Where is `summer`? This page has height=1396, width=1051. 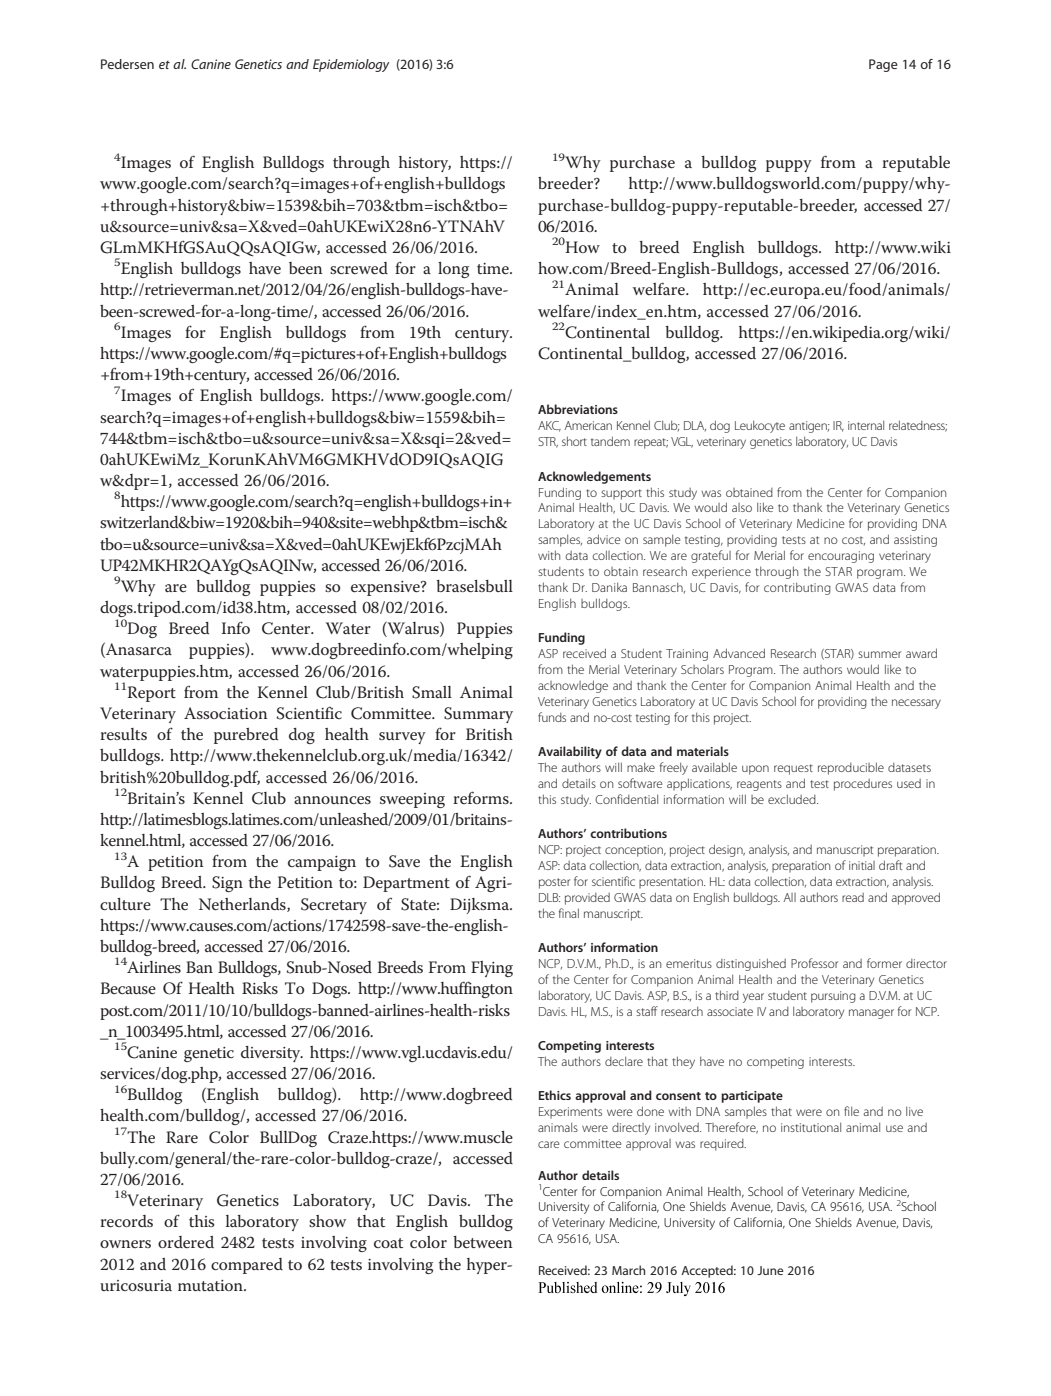
summer is located at coordinates (879, 654).
